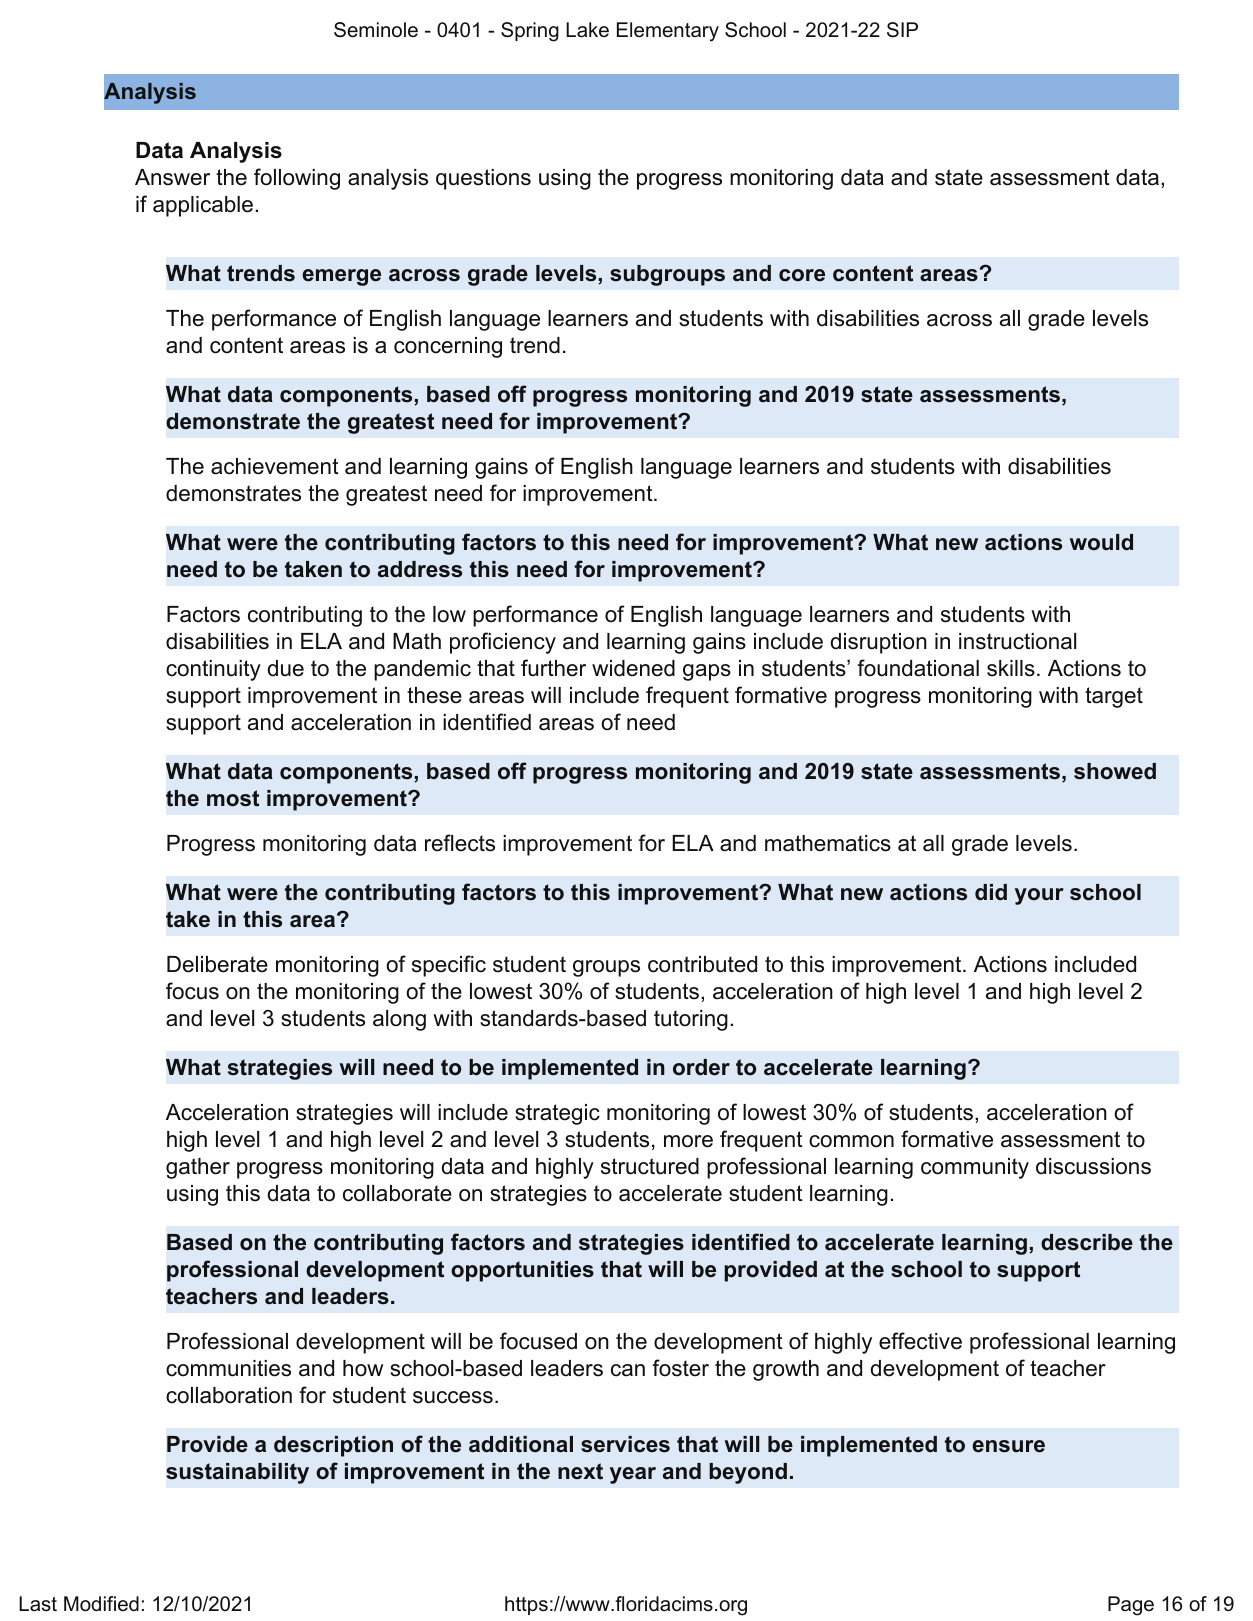 This document has height=1621, width=1253. Describe the element at coordinates (580, 1471) in the document. I see `next` at that location.
